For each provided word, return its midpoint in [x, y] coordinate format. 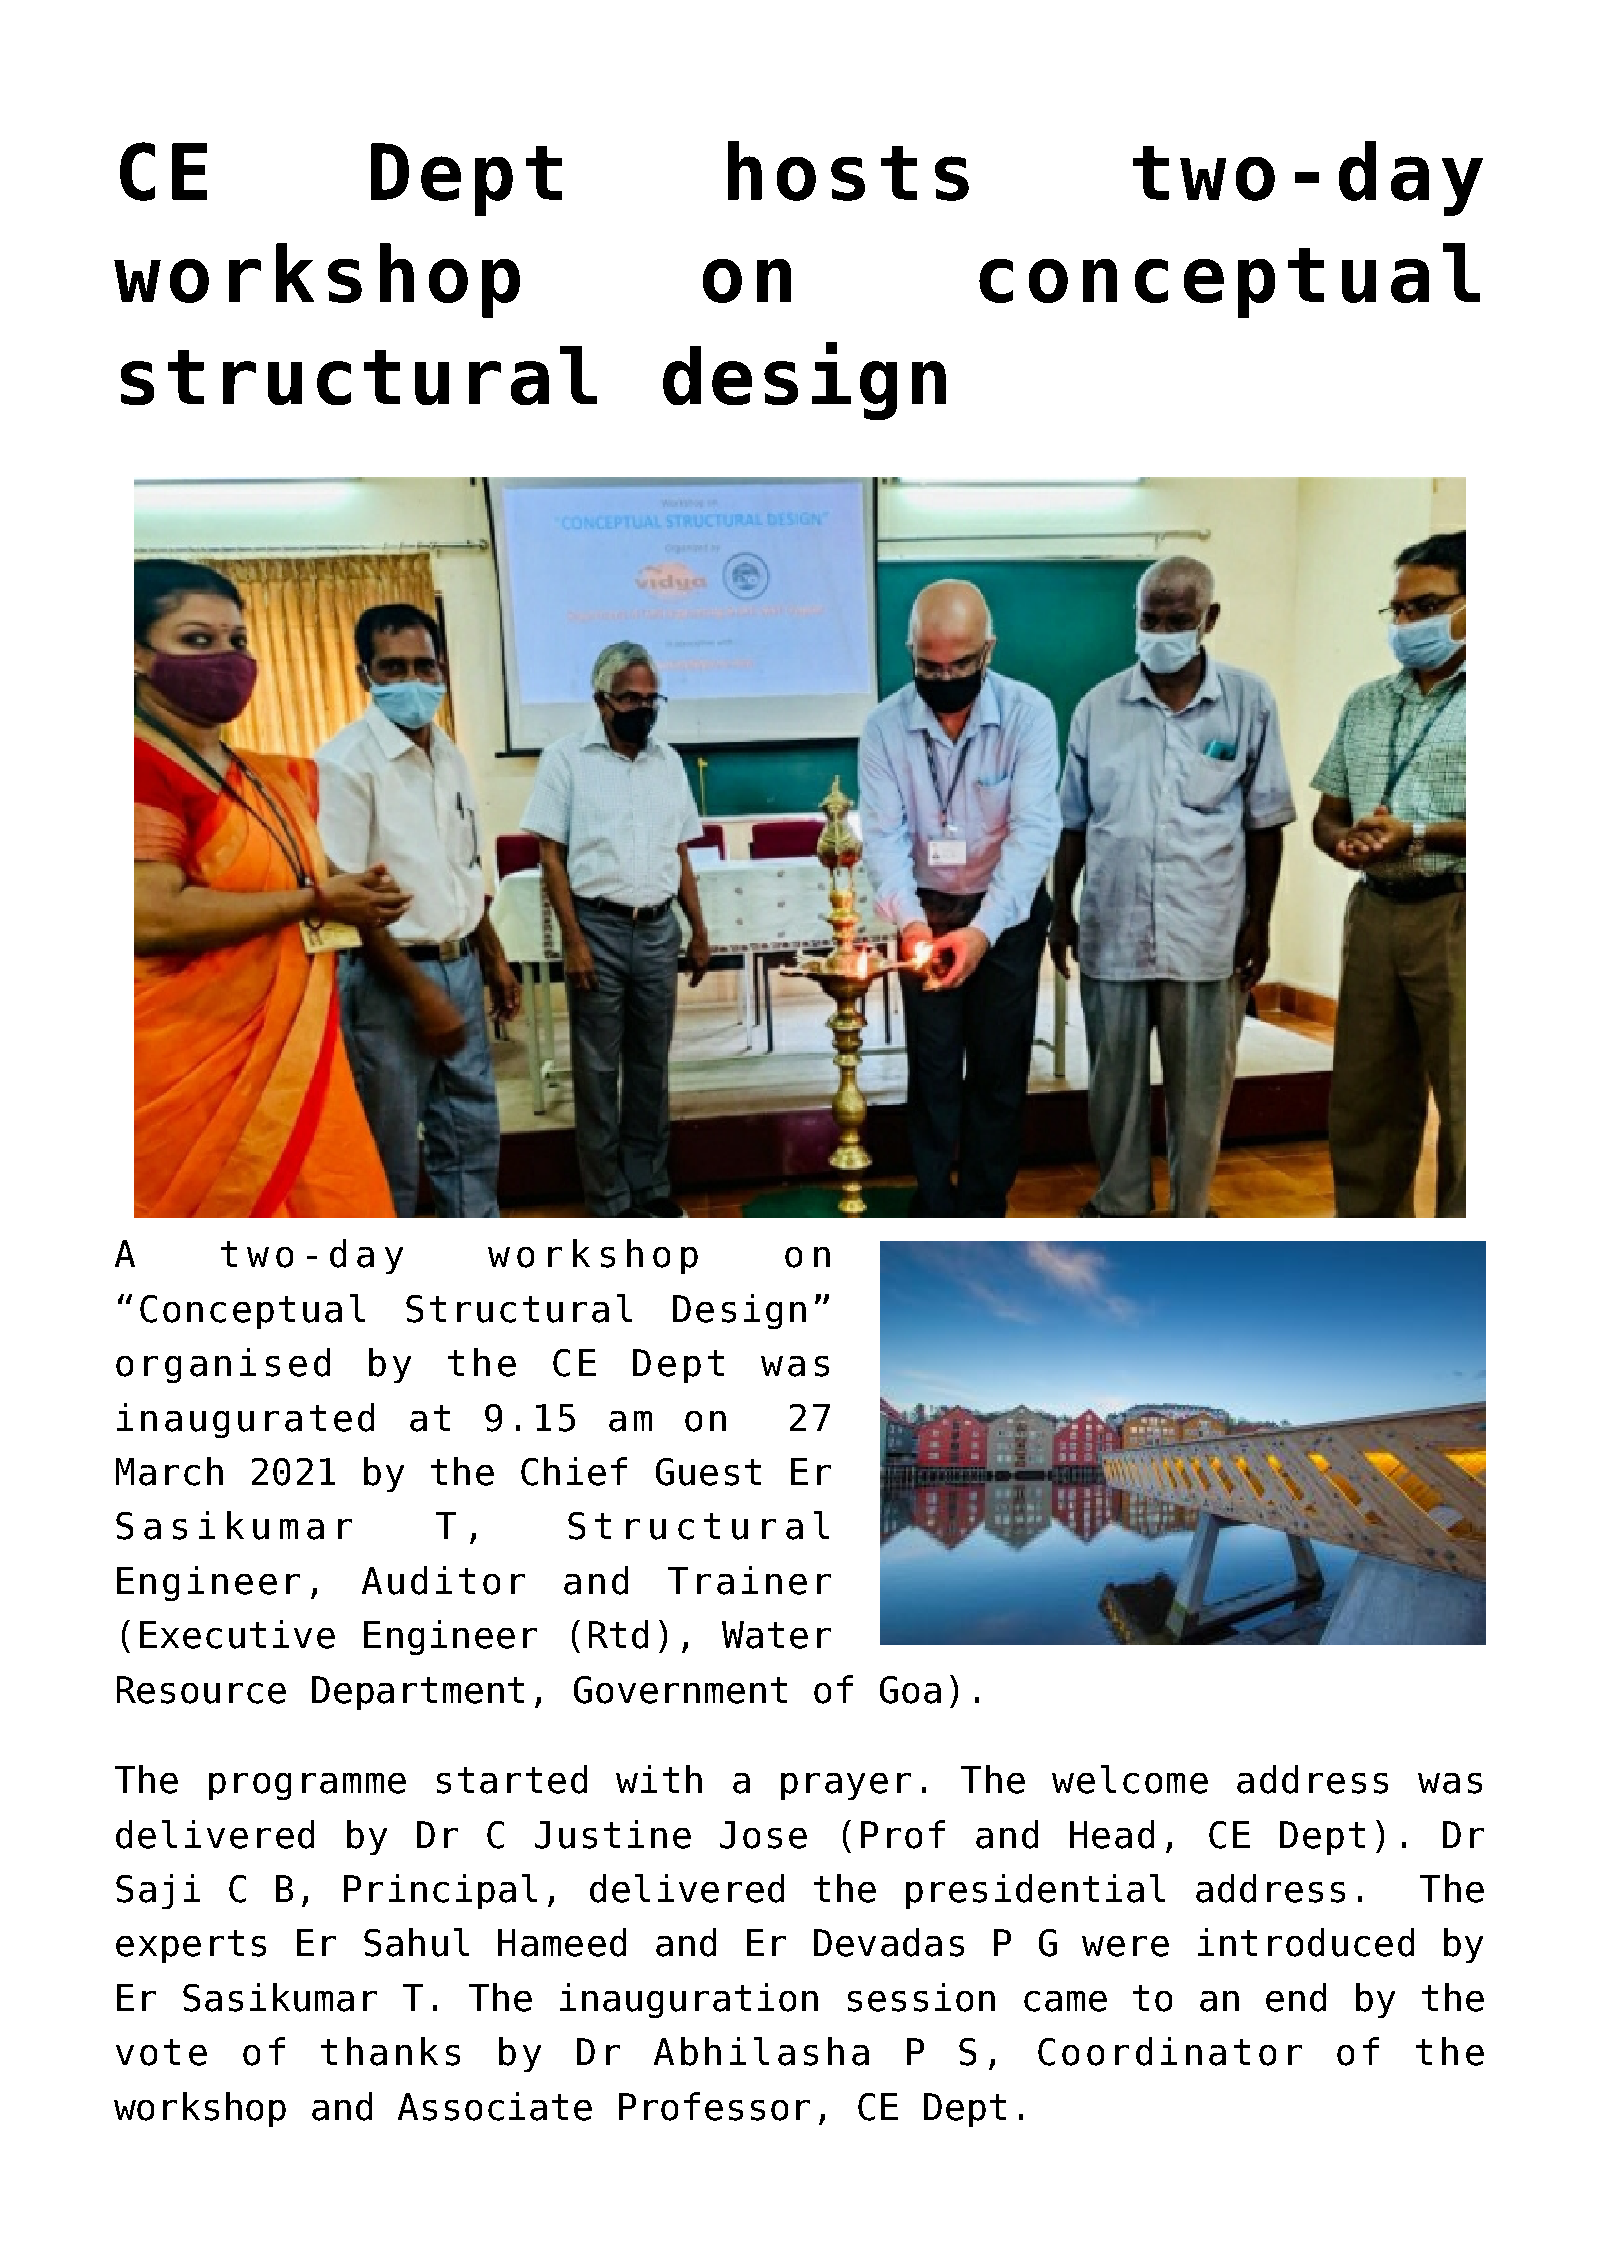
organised [223, 1365]
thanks [390, 2051]
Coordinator [1170, 2051]
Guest [708, 1472]
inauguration [689, 2000]
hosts [848, 171]
